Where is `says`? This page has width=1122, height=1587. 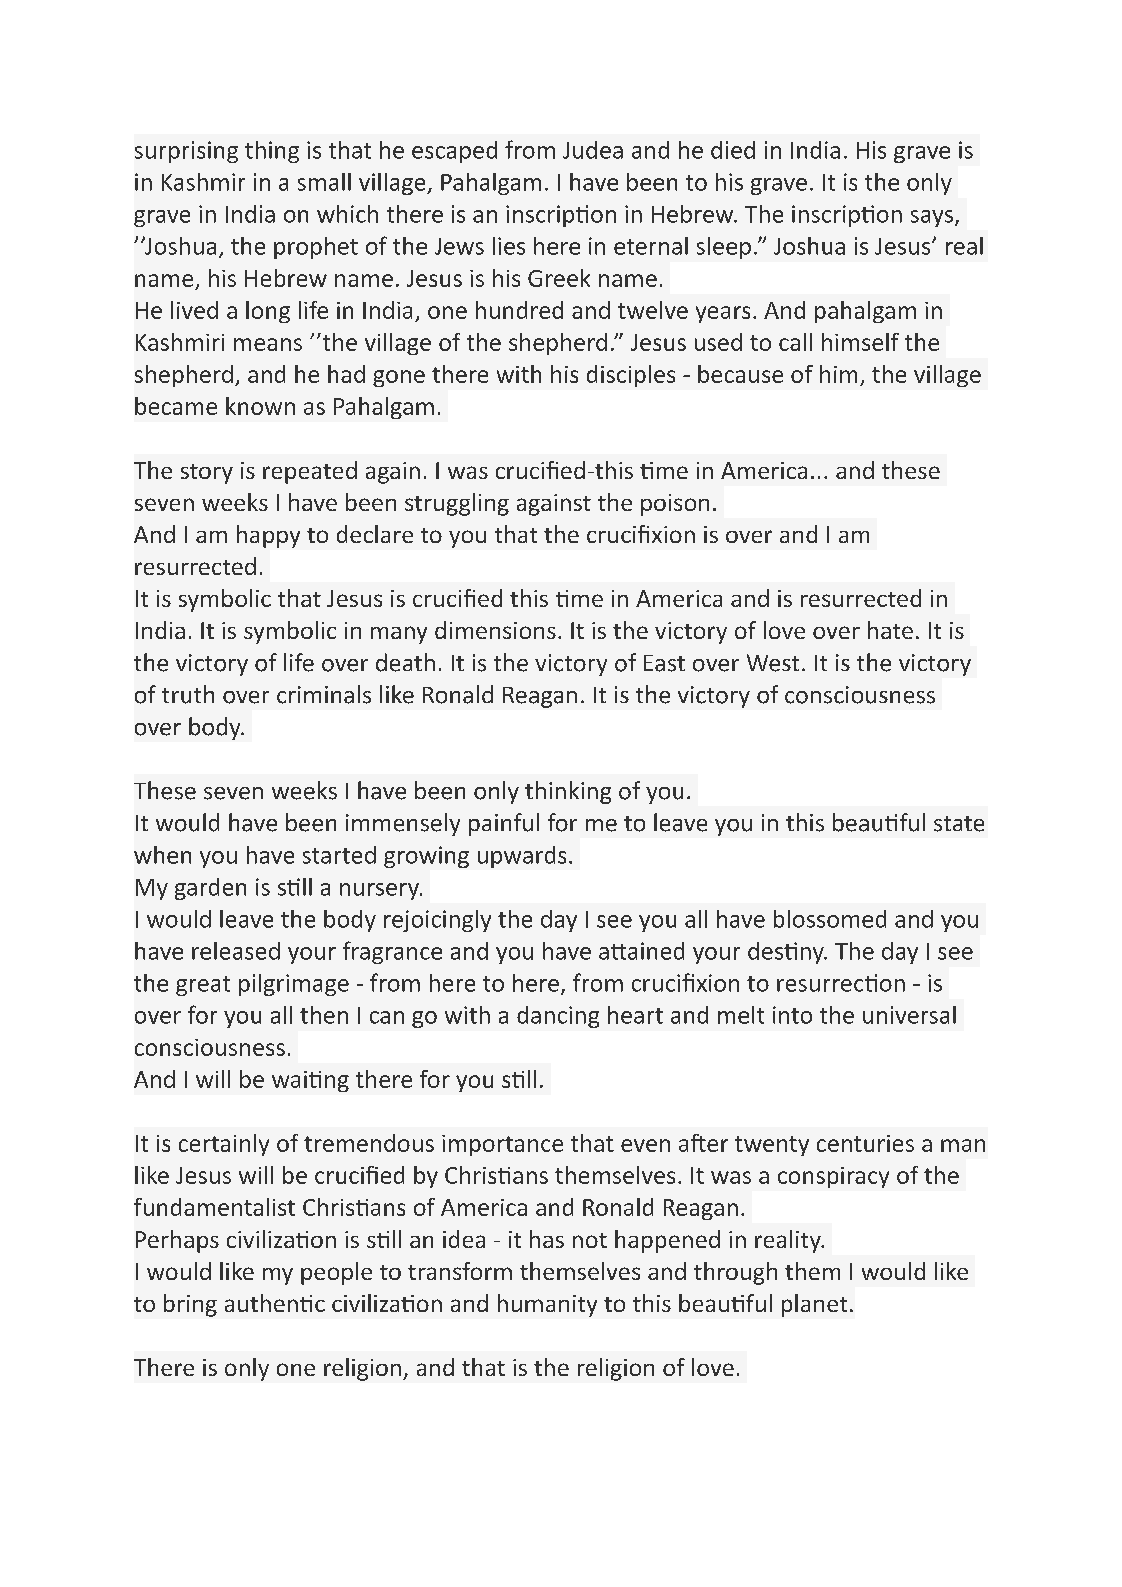 says is located at coordinates (932, 218).
